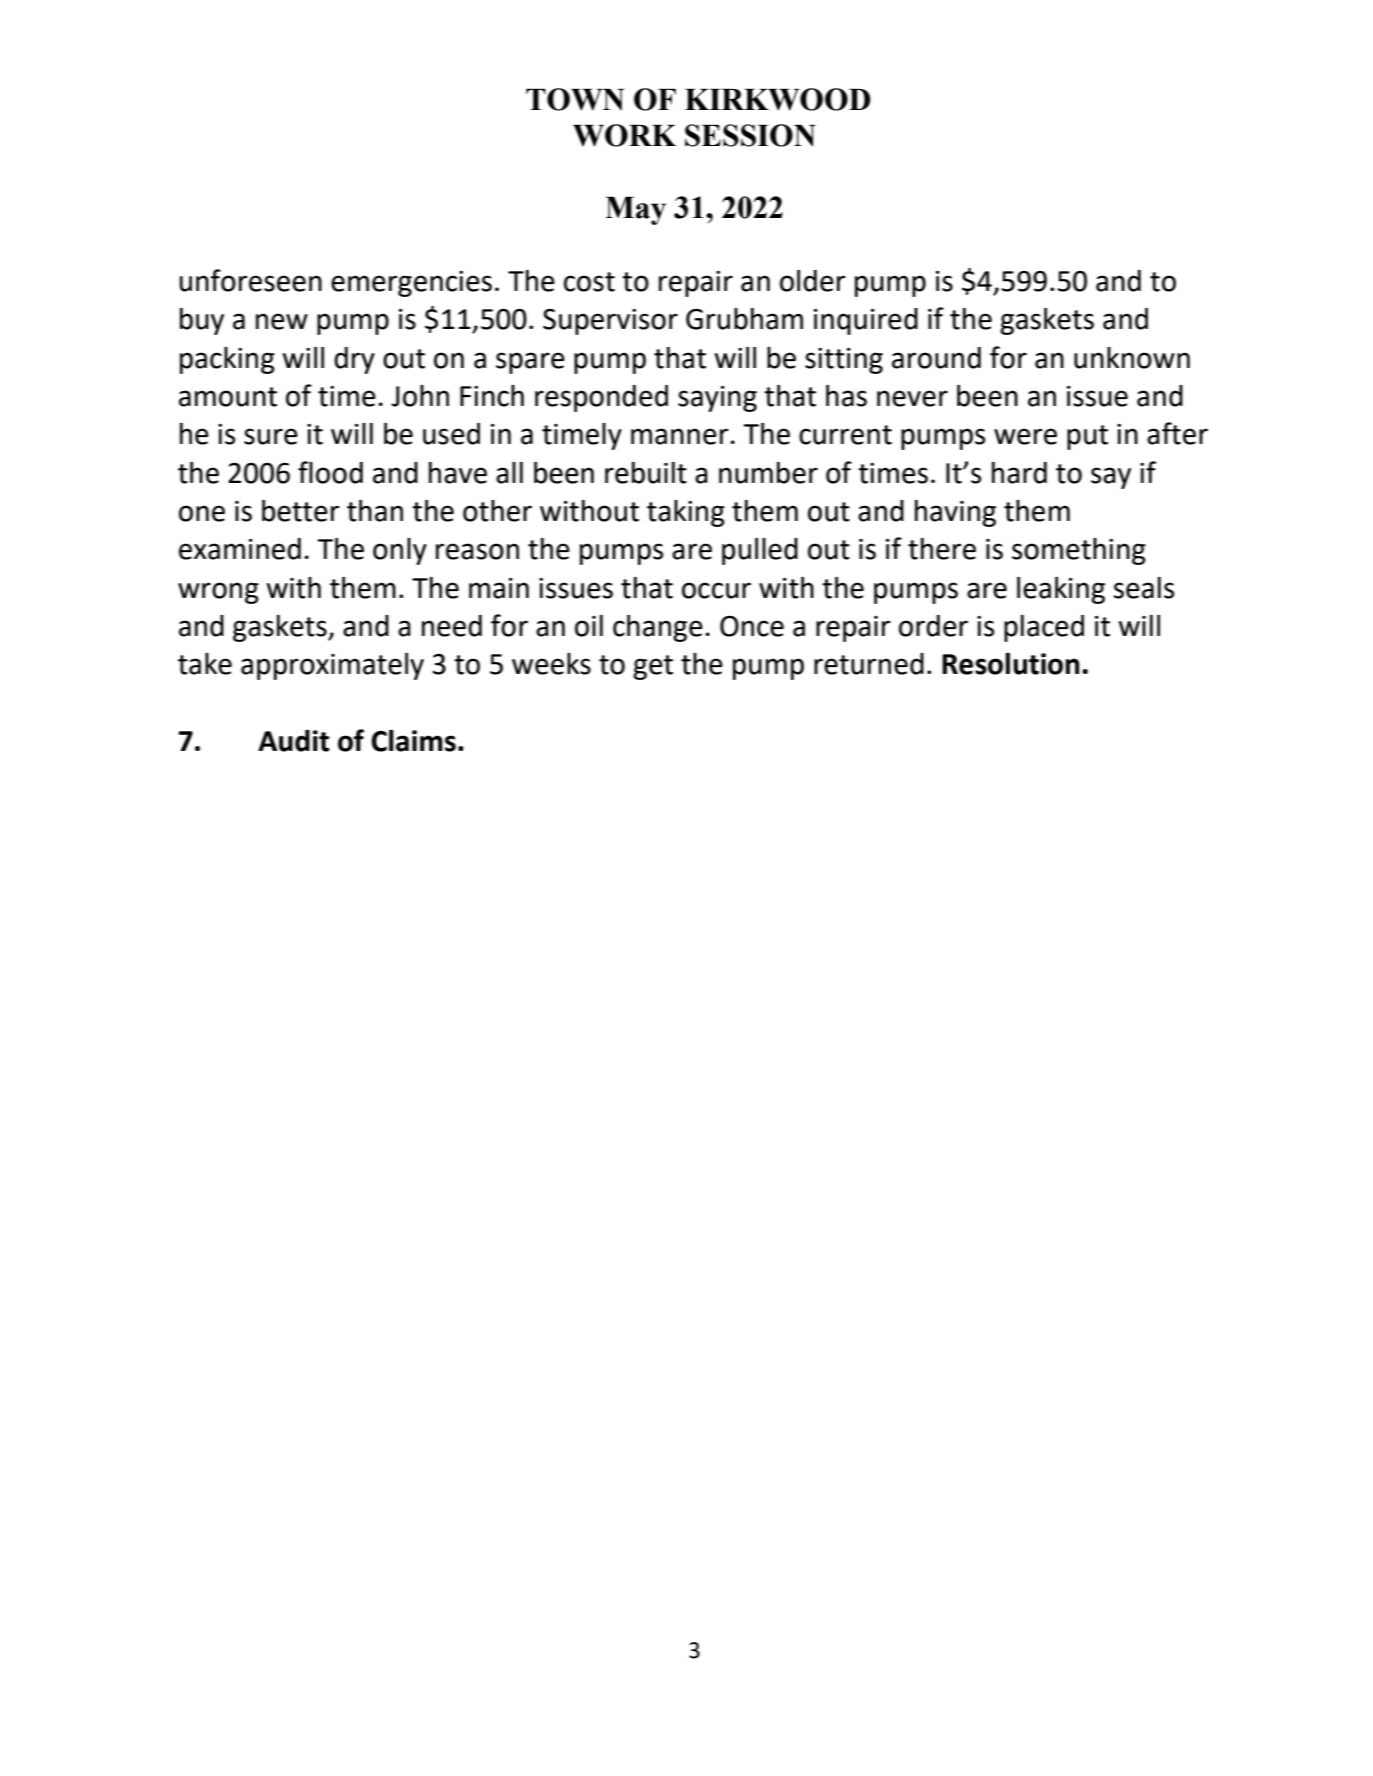  What do you see at coordinates (293, 741) in the image?
I see `Audit` at bounding box center [293, 741].
